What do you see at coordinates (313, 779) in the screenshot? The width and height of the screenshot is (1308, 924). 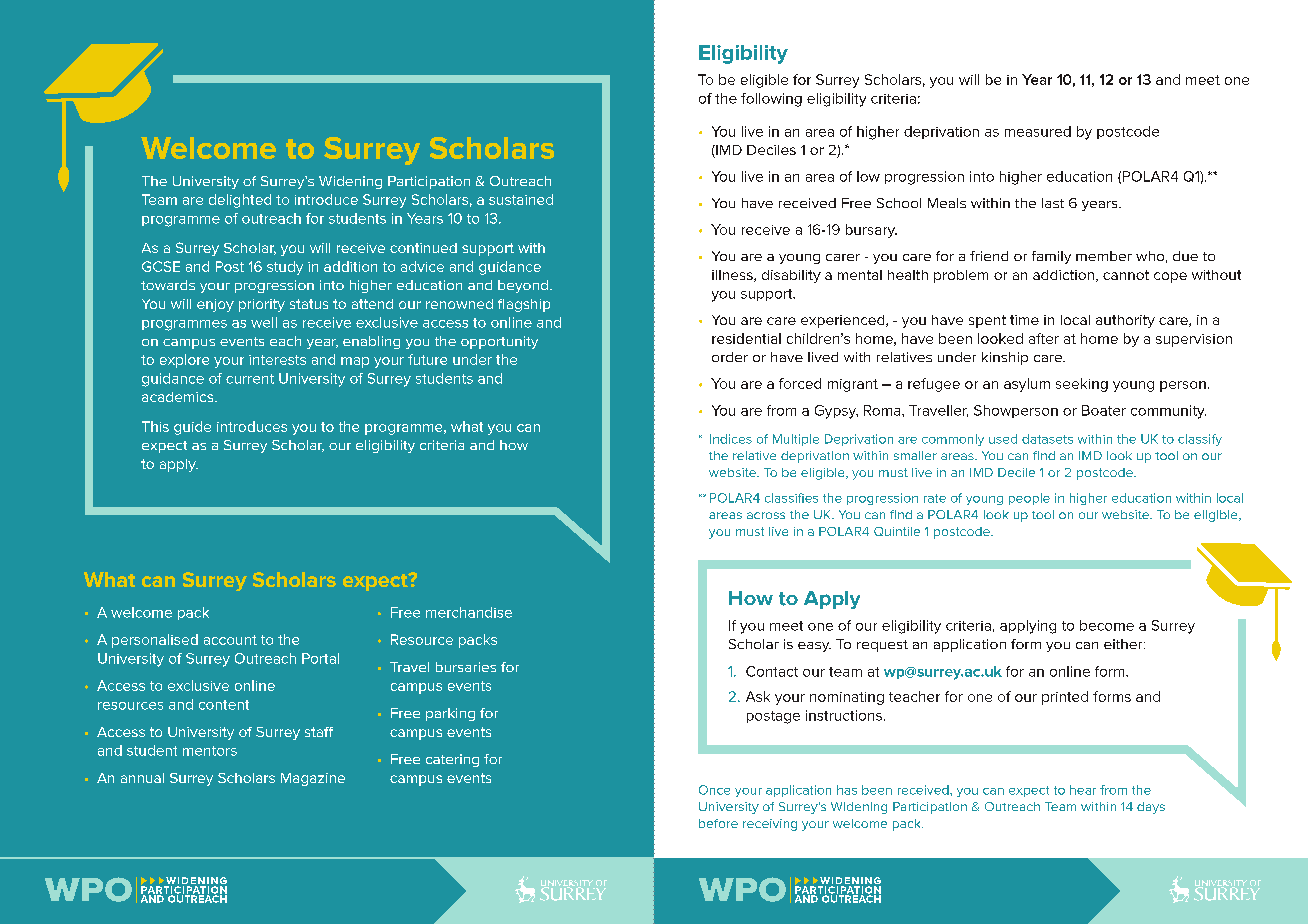 I see `Magazine` at bounding box center [313, 779].
